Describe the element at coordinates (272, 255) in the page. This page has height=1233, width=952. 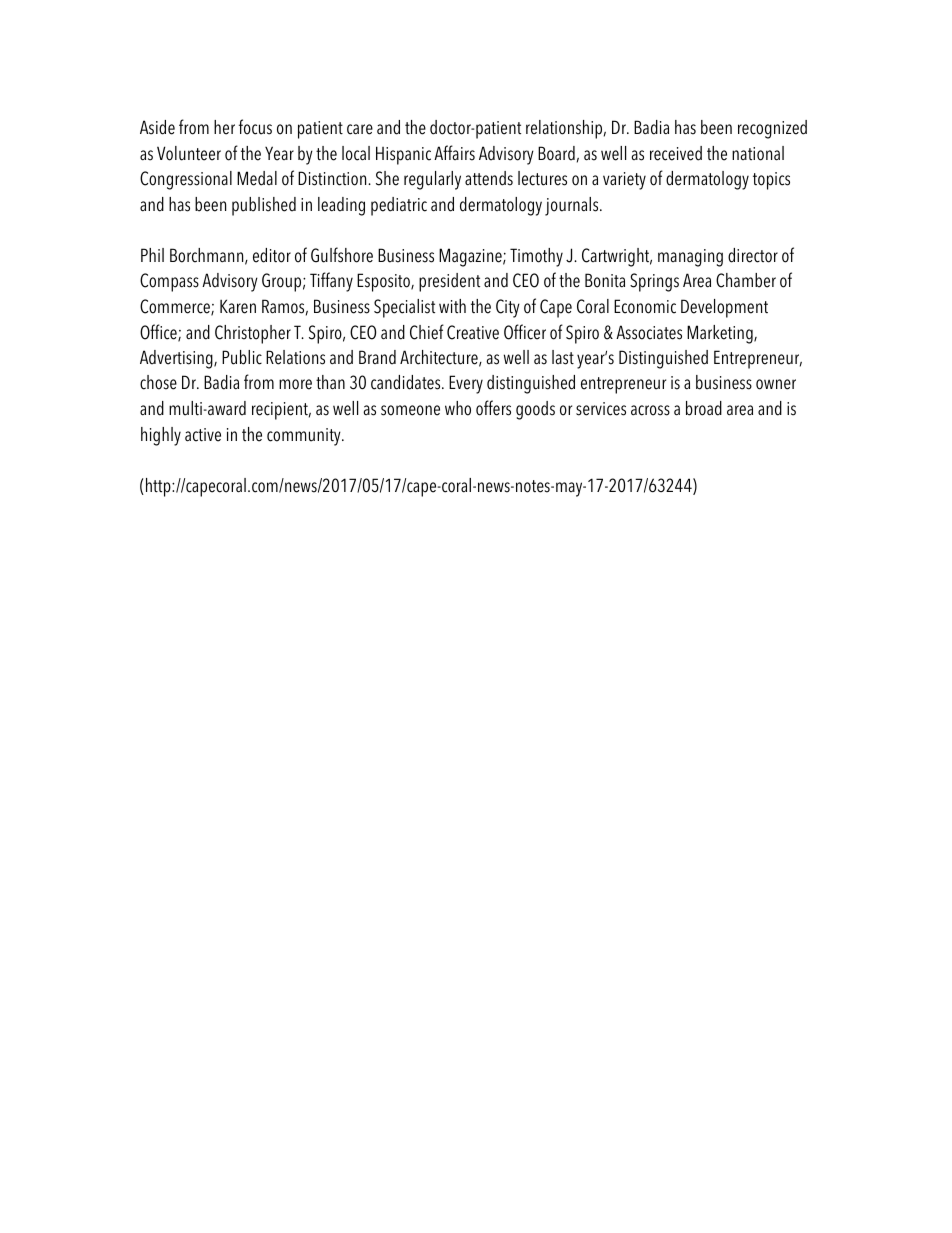
I see `editor` at that location.
